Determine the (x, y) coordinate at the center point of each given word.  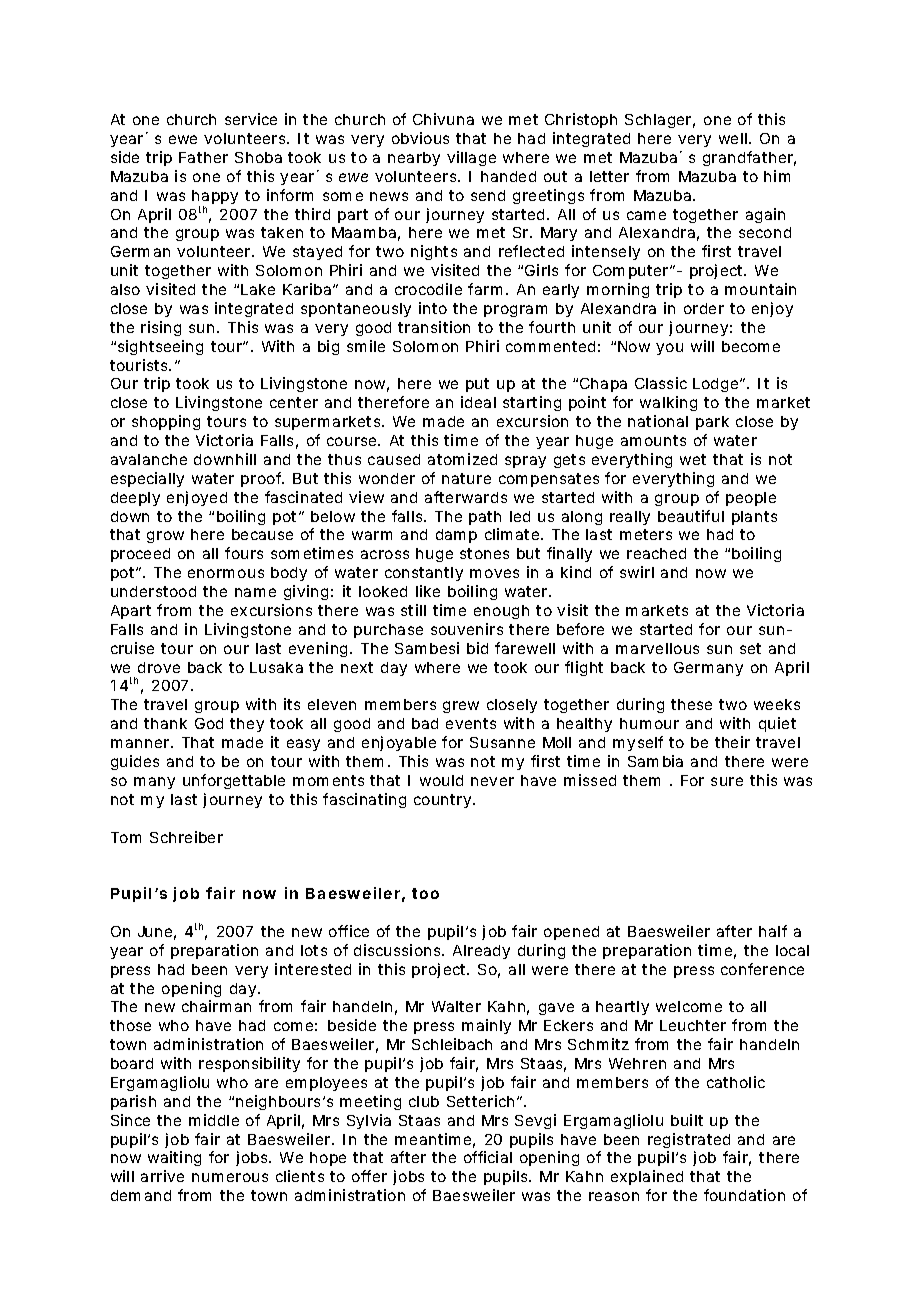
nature (466, 478)
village (471, 158)
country (444, 801)
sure (727, 781)
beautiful (691, 516)
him (777, 176)
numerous (230, 1177)
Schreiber (186, 837)
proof (262, 479)
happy (215, 198)
